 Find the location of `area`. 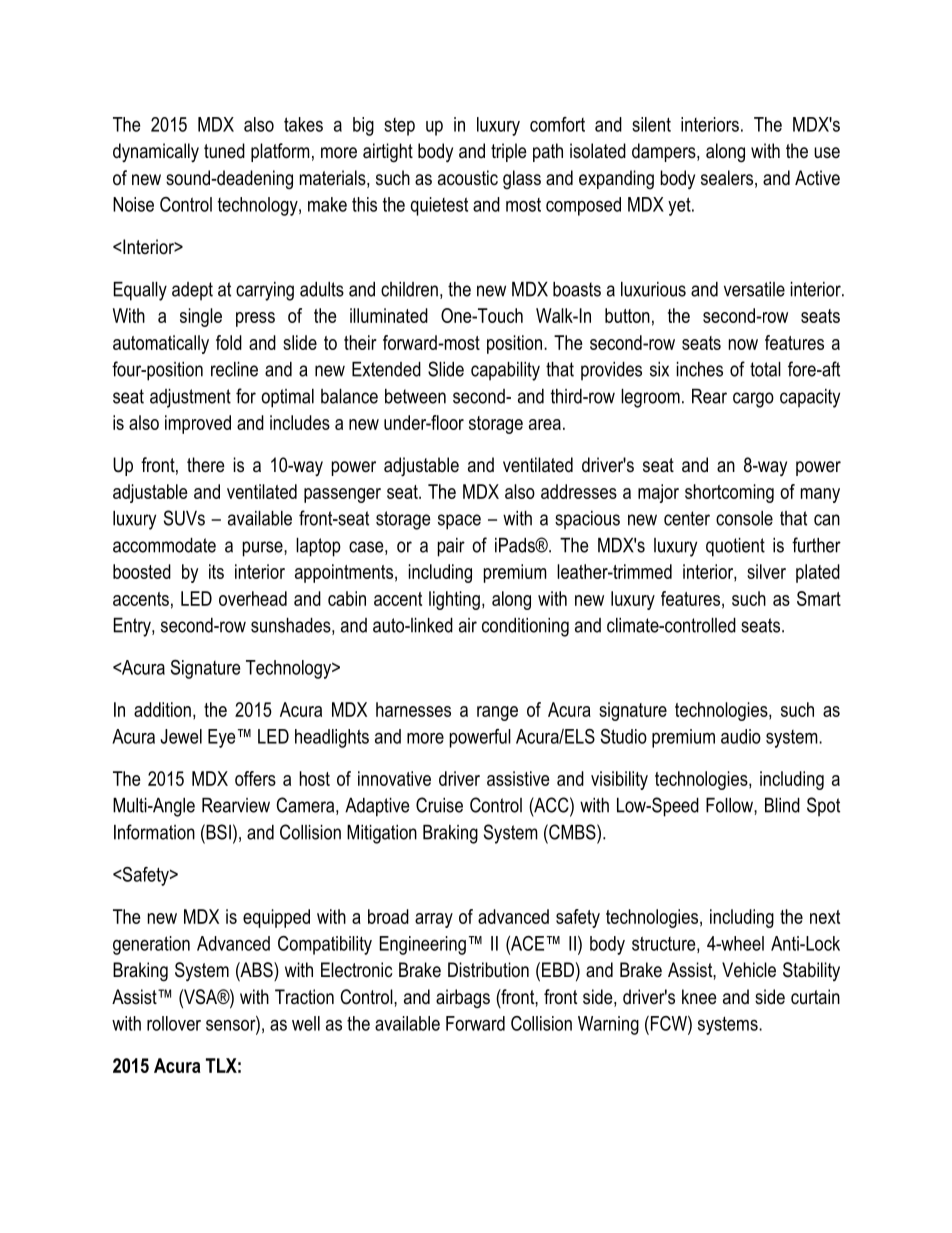

area is located at coordinates (545, 424).
